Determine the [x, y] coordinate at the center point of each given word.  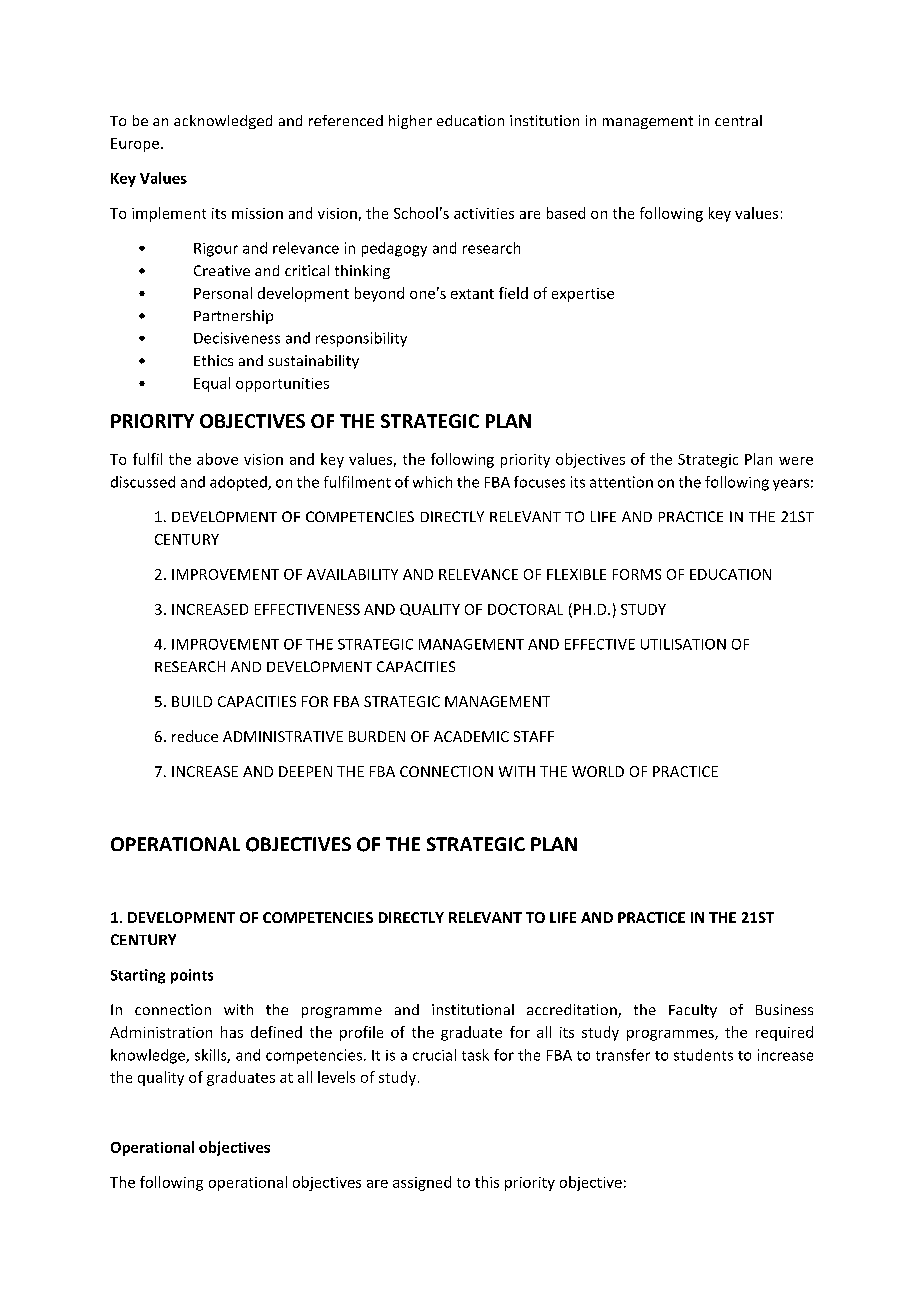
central [738, 120]
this [487, 1182]
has [232, 1032]
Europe [135, 145]
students [703, 1055]
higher [410, 122]
